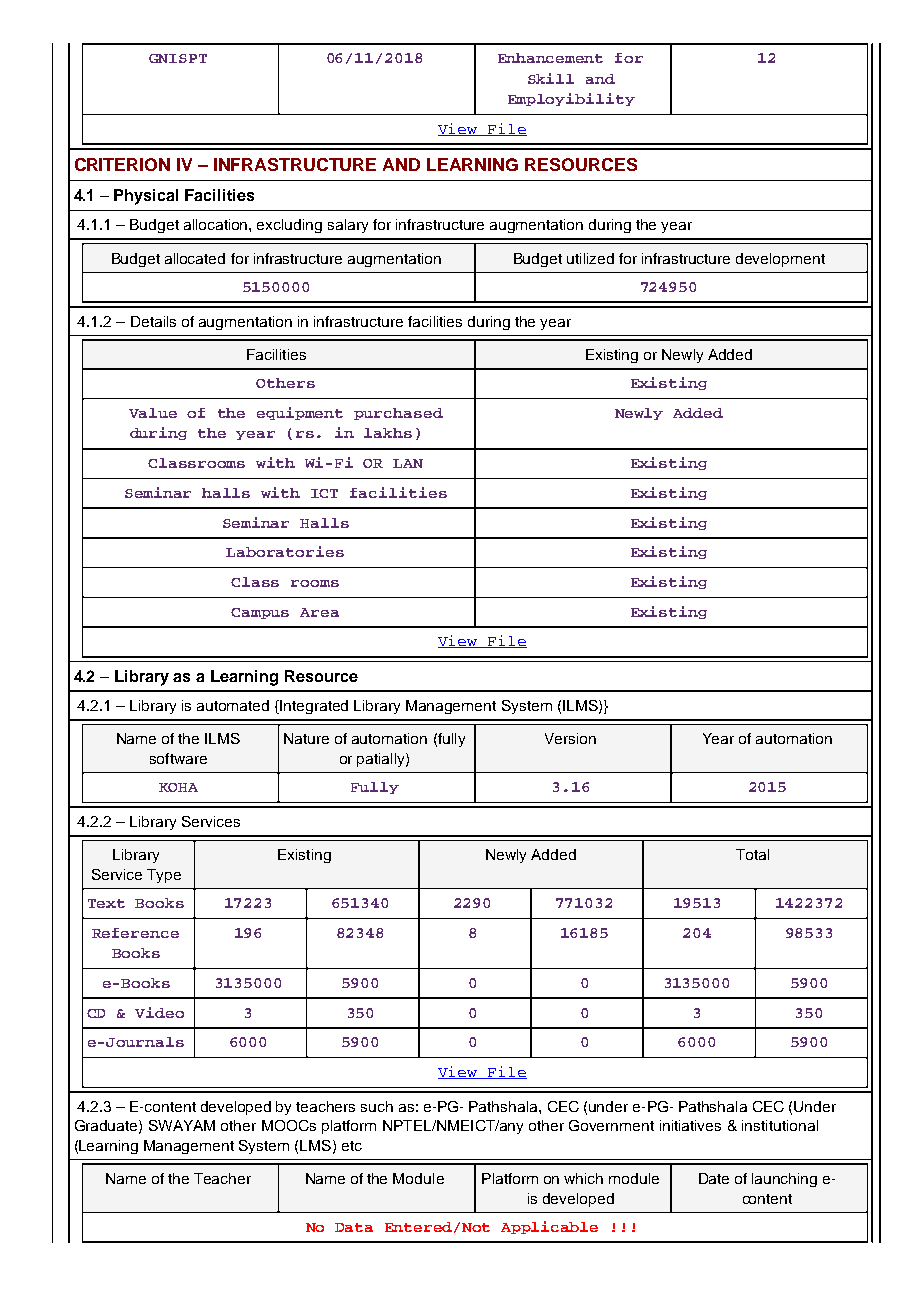 Image resolution: width=924 pixels, height=1308 pixels. I want to click on Version, so click(570, 738).
